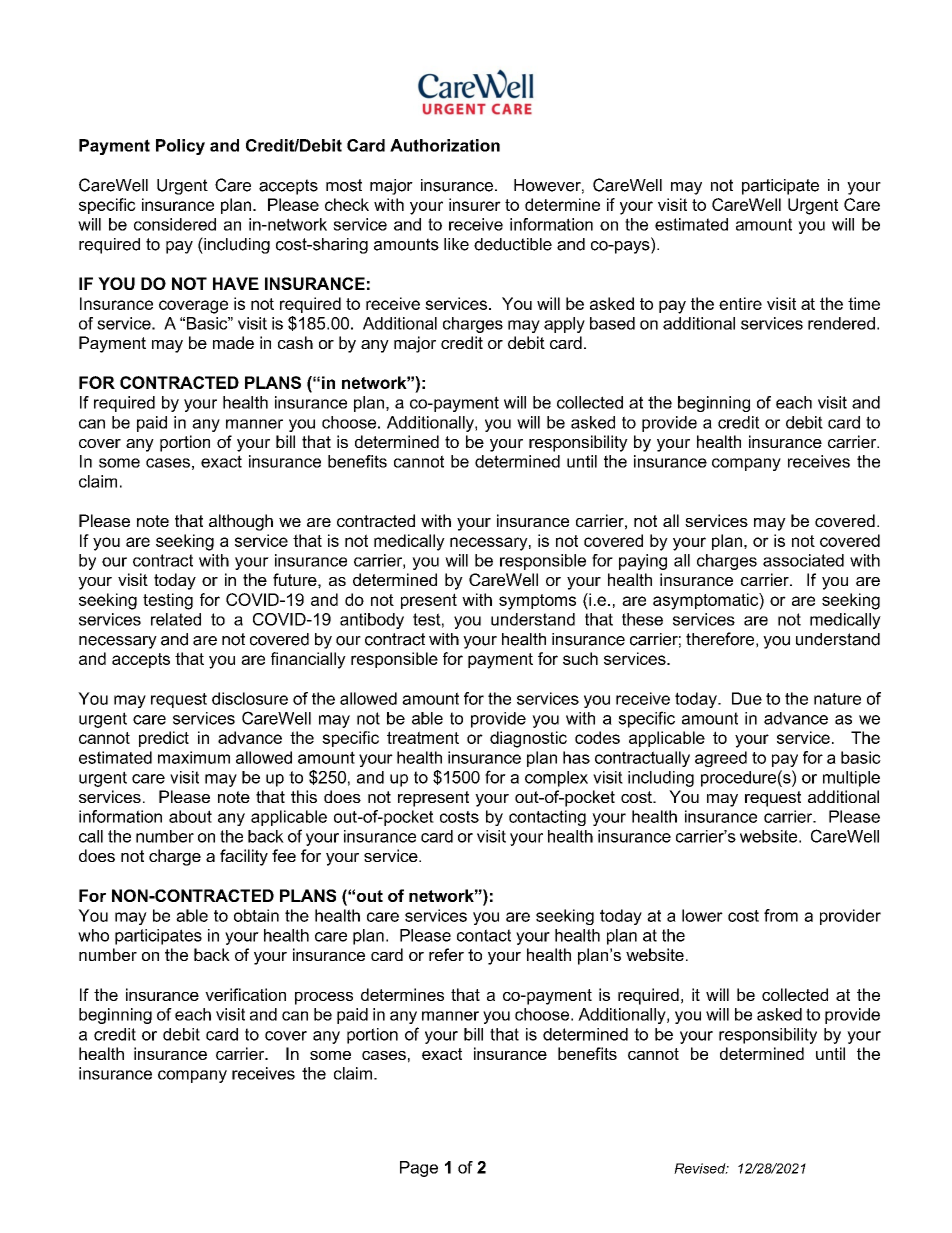  What do you see at coordinates (740, 303) in the screenshot?
I see `entire` at bounding box center [740, 303].
